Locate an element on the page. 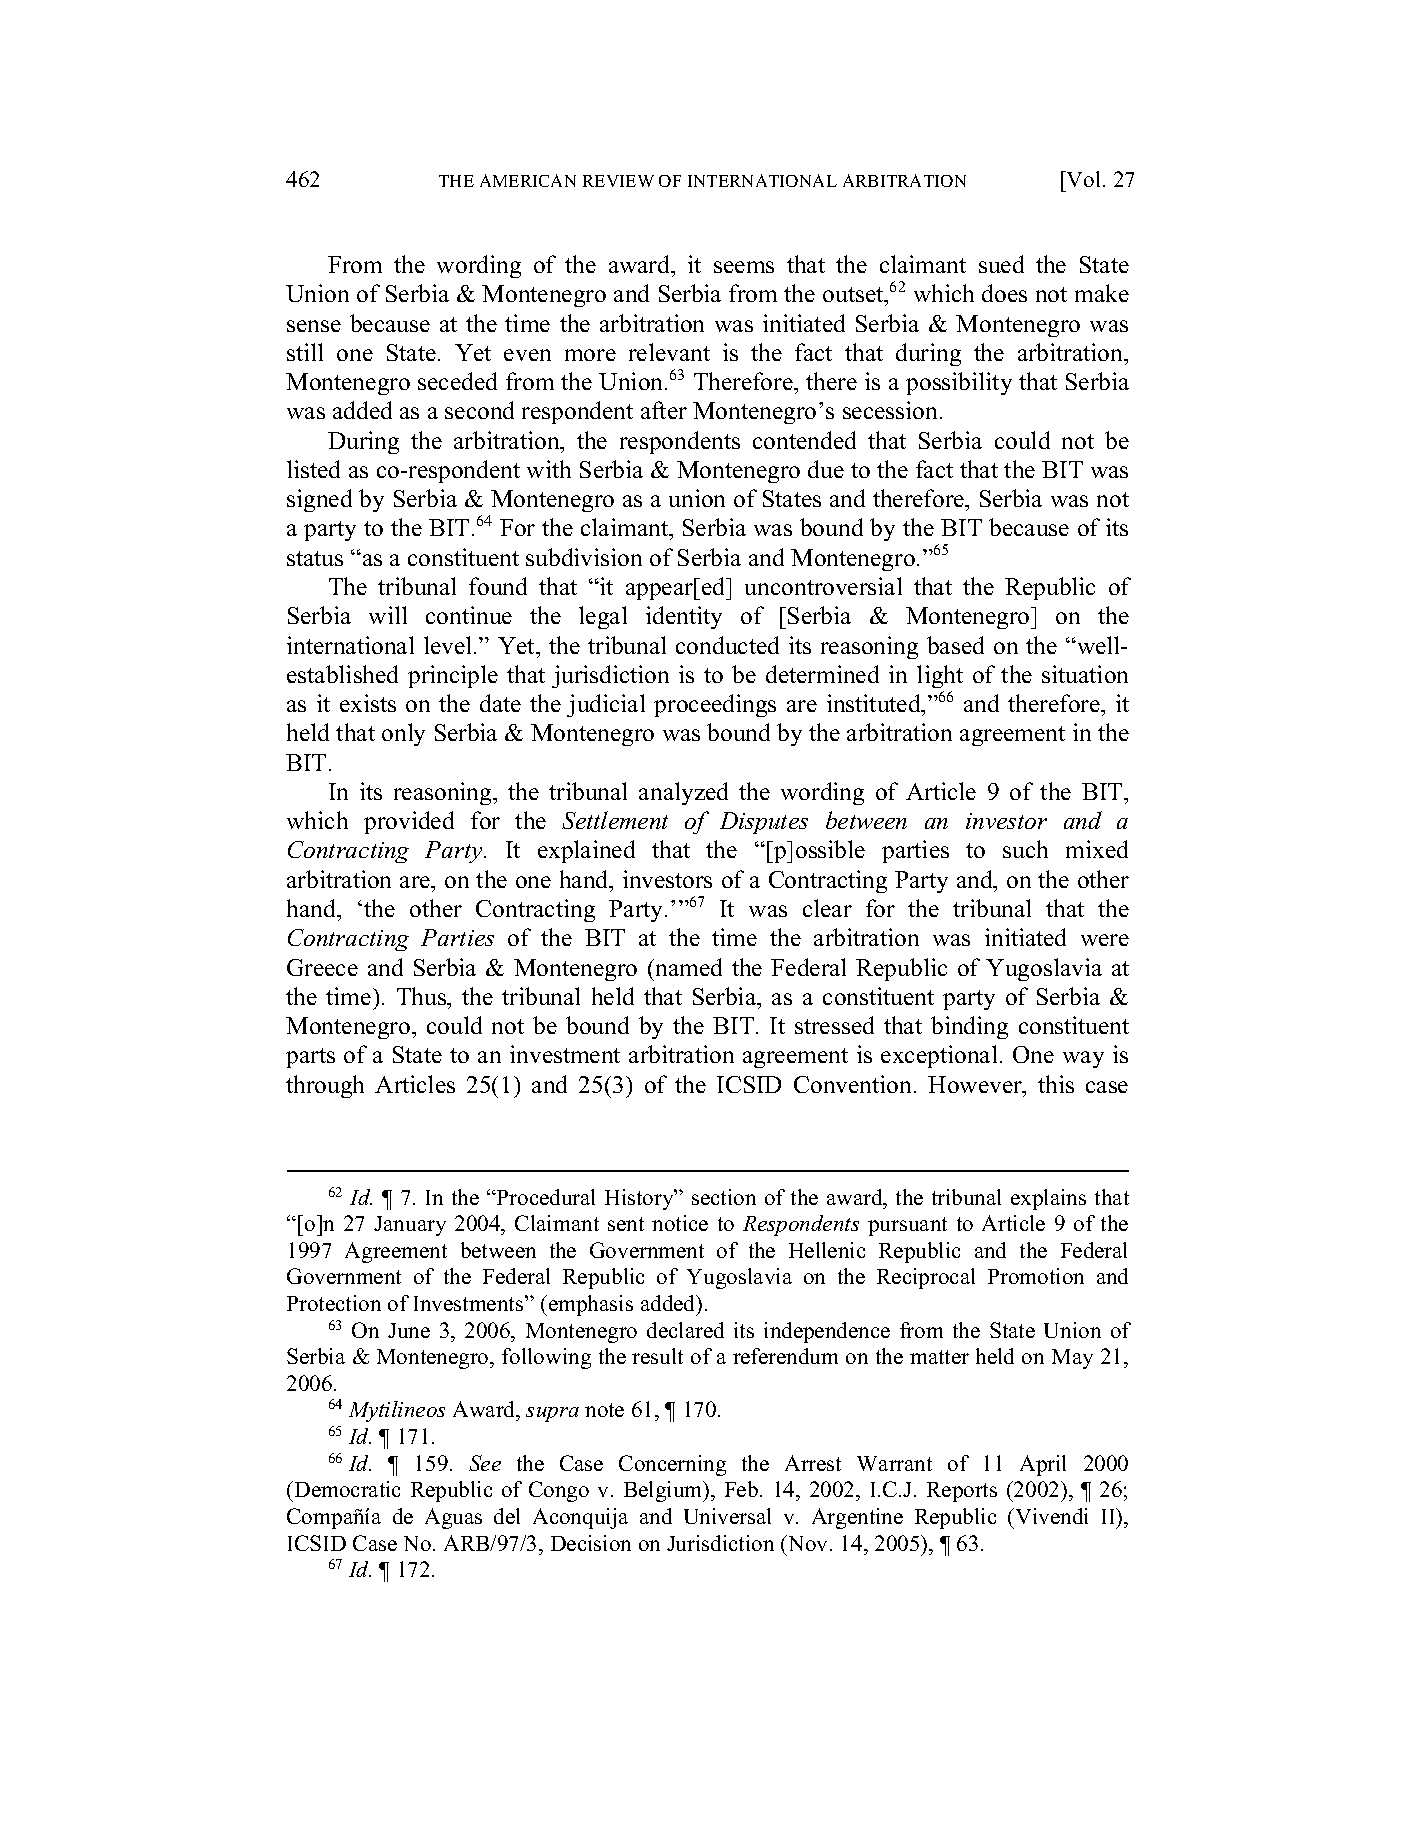  conducted is located at coordinates (727, 645).
